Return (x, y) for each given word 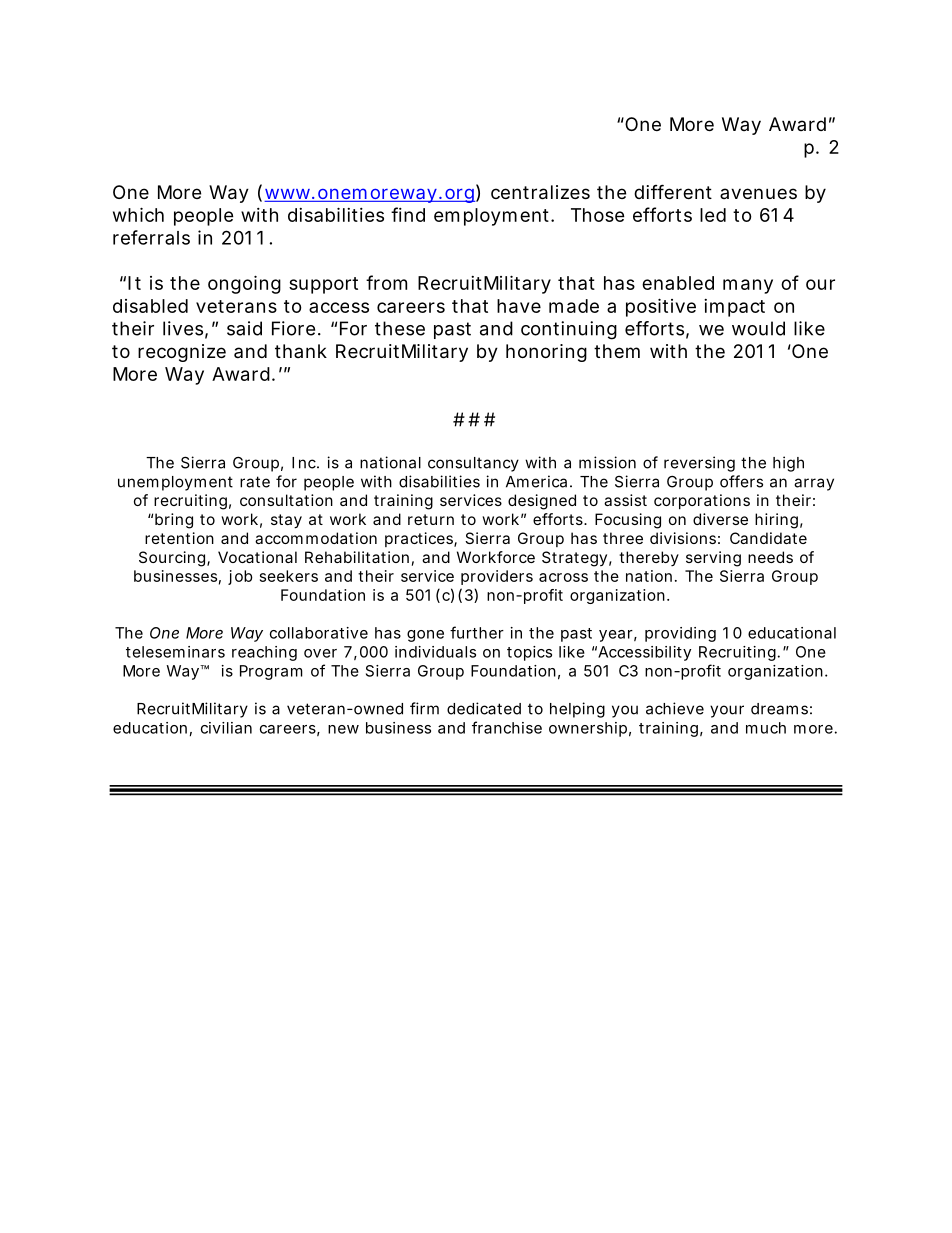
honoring (546, 353)
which (138, 214)
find (408, 214)
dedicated (484, 708)
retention (179, 538)
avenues (758, 193)
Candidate (768, 538)
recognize (182, 353)
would (758, 328)
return (431, 519)
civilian (226, 728)
